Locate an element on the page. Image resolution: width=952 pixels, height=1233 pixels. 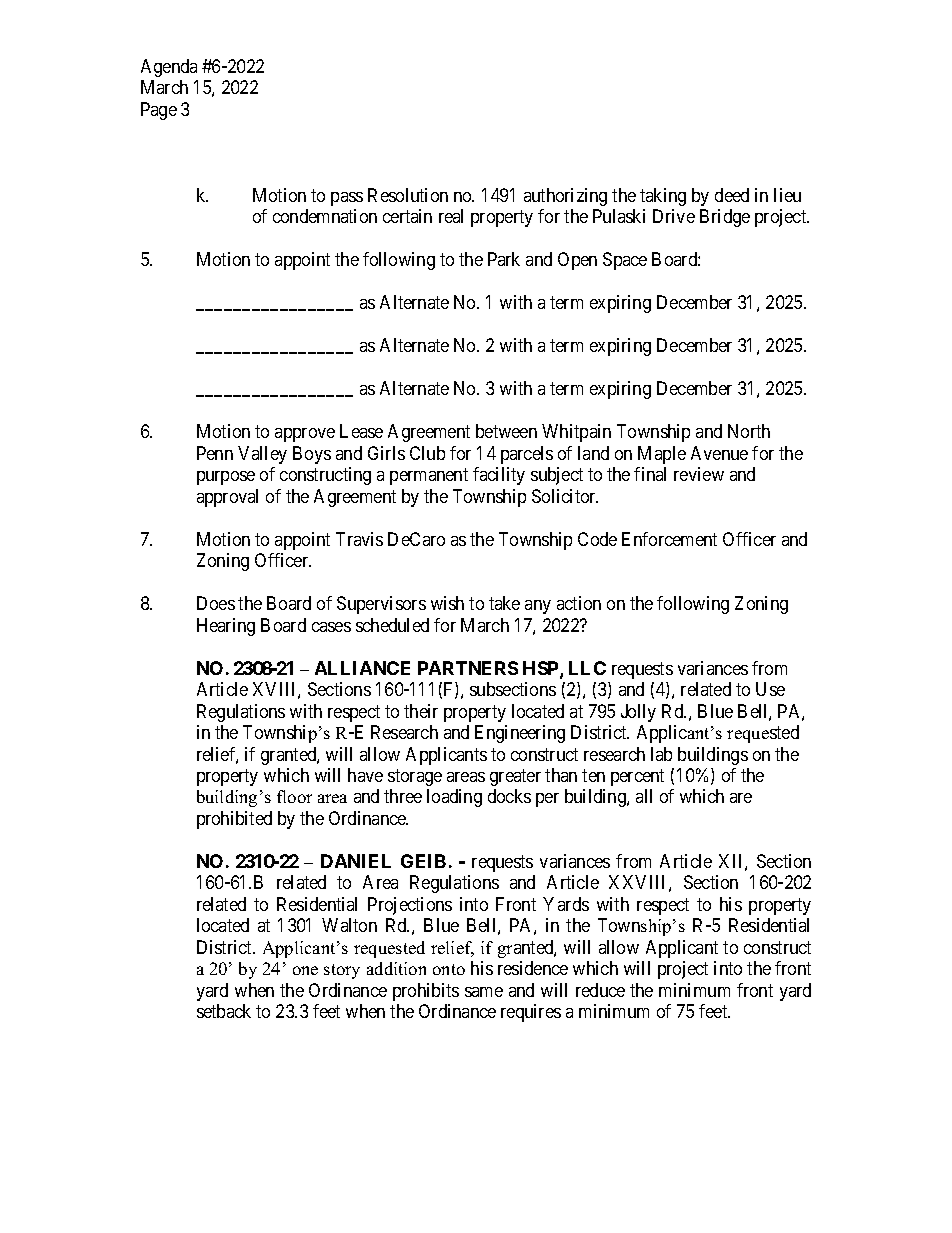
deed is located at coordinates (732, 195).
